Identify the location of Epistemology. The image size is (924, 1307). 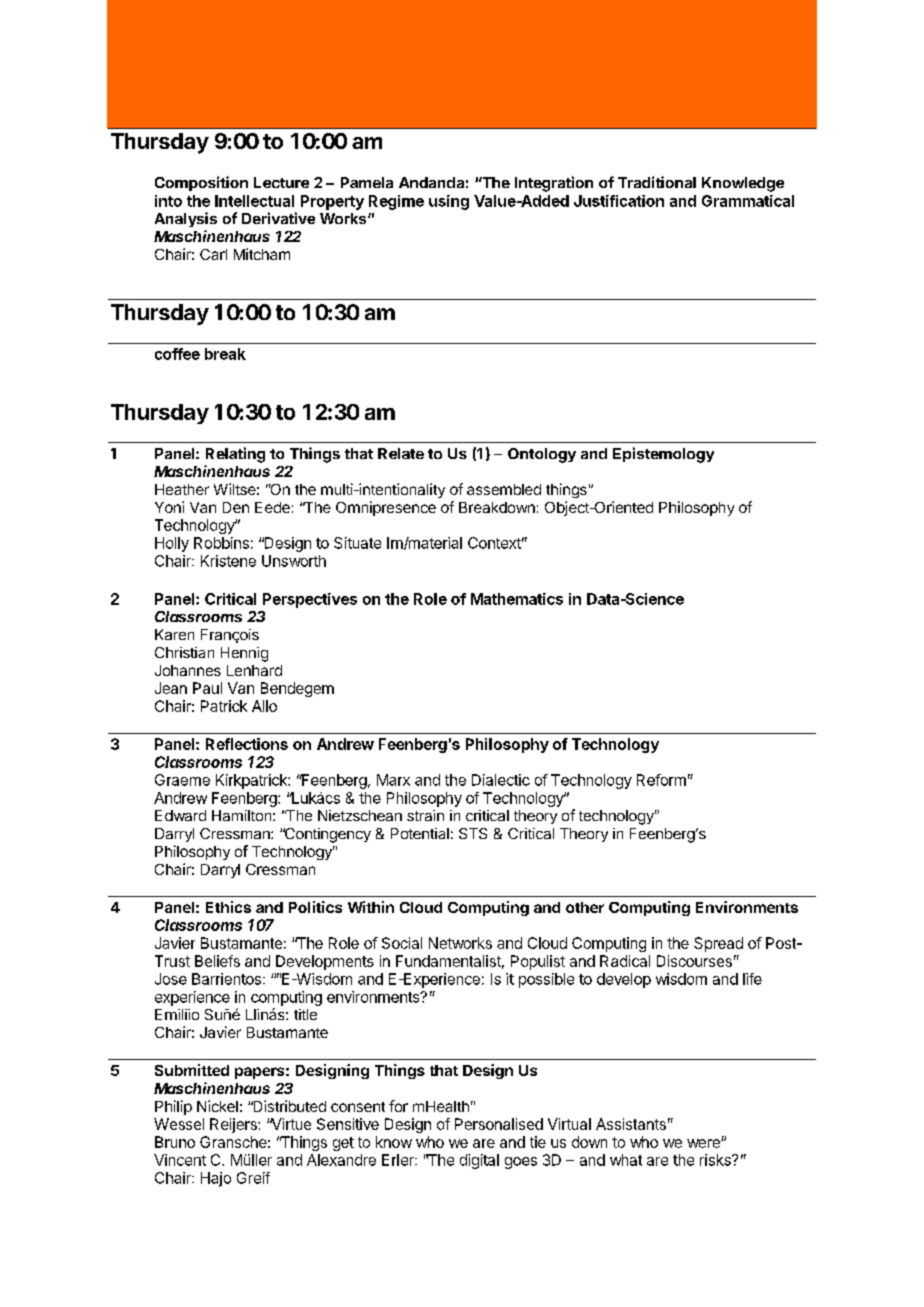
(663, 455).
